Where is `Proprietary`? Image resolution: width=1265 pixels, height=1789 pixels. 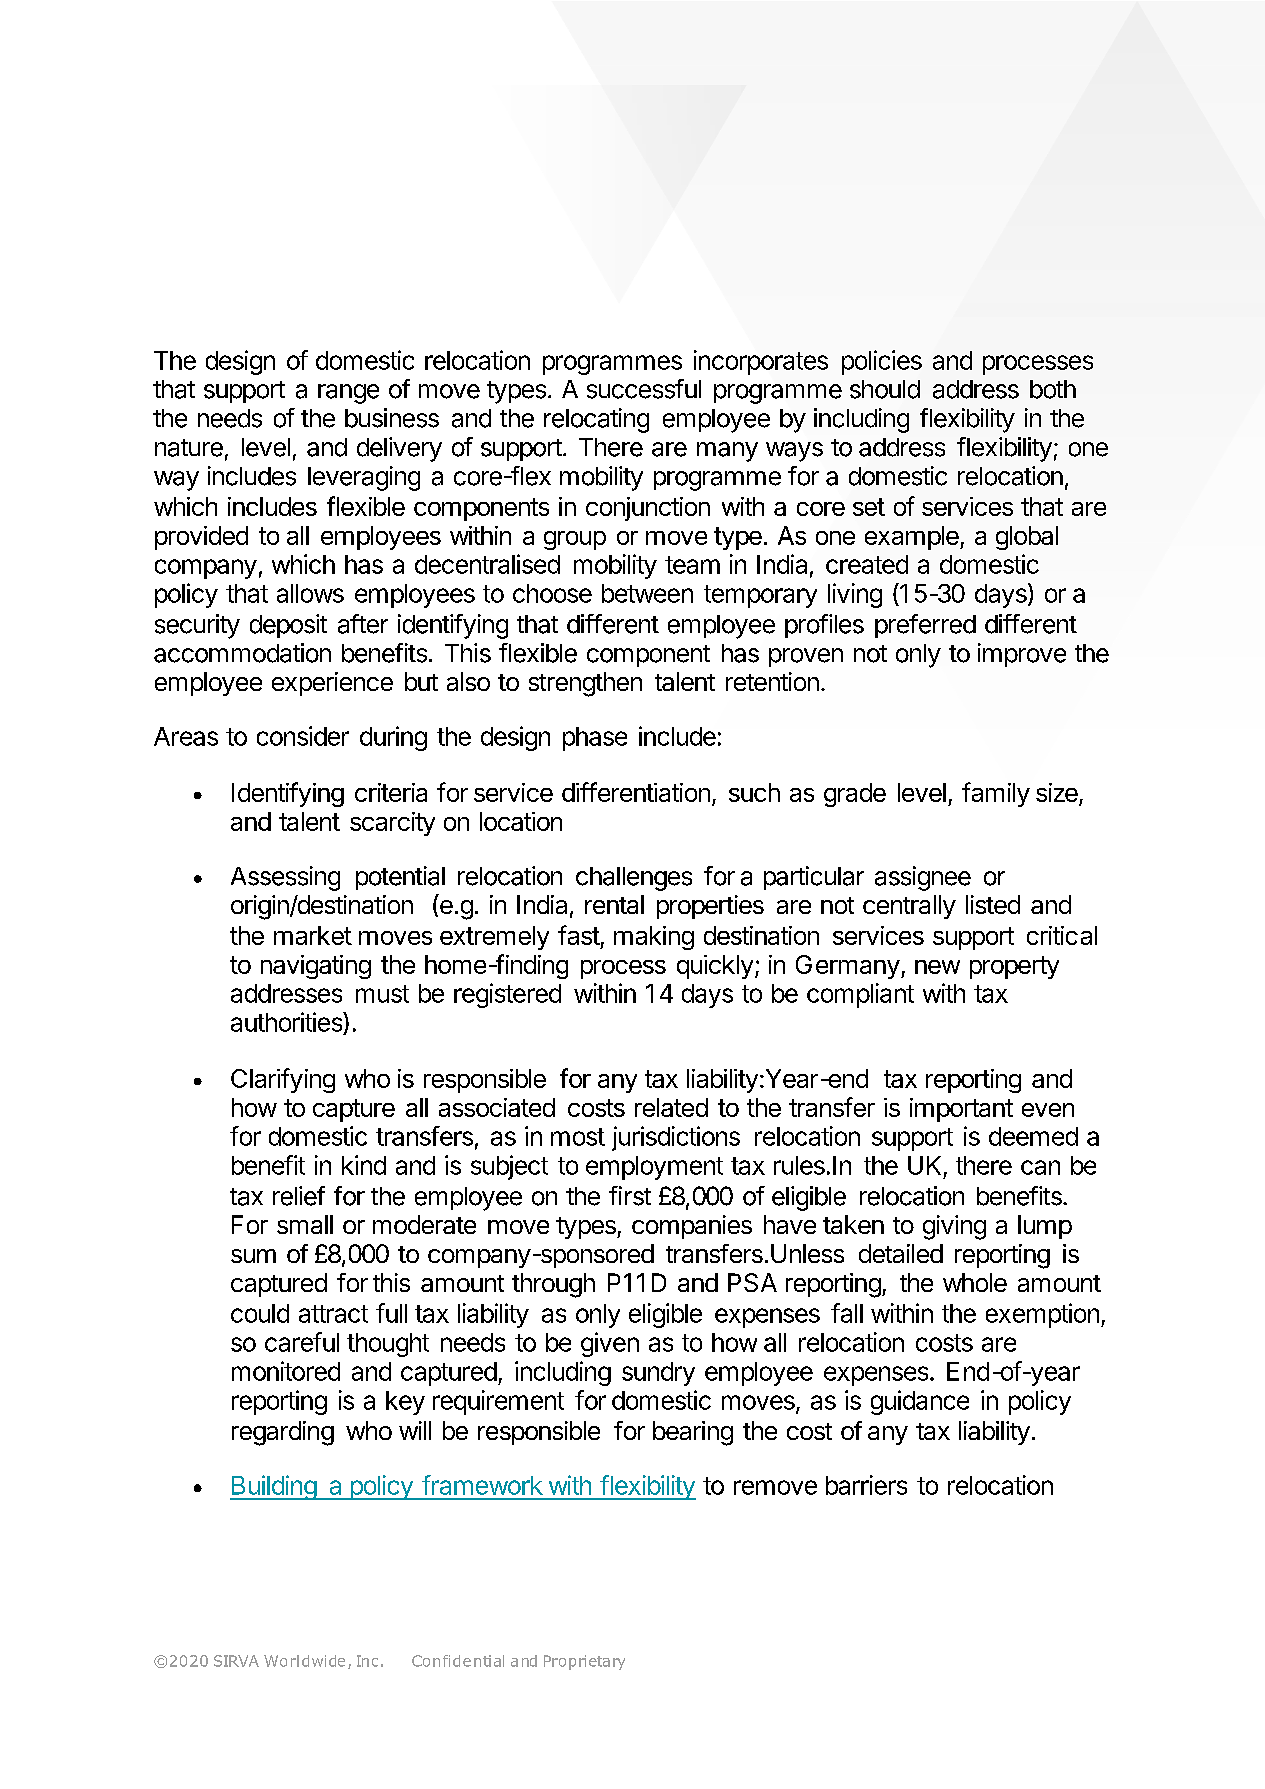
Proprietary is located at coordinates (584, 1662).
